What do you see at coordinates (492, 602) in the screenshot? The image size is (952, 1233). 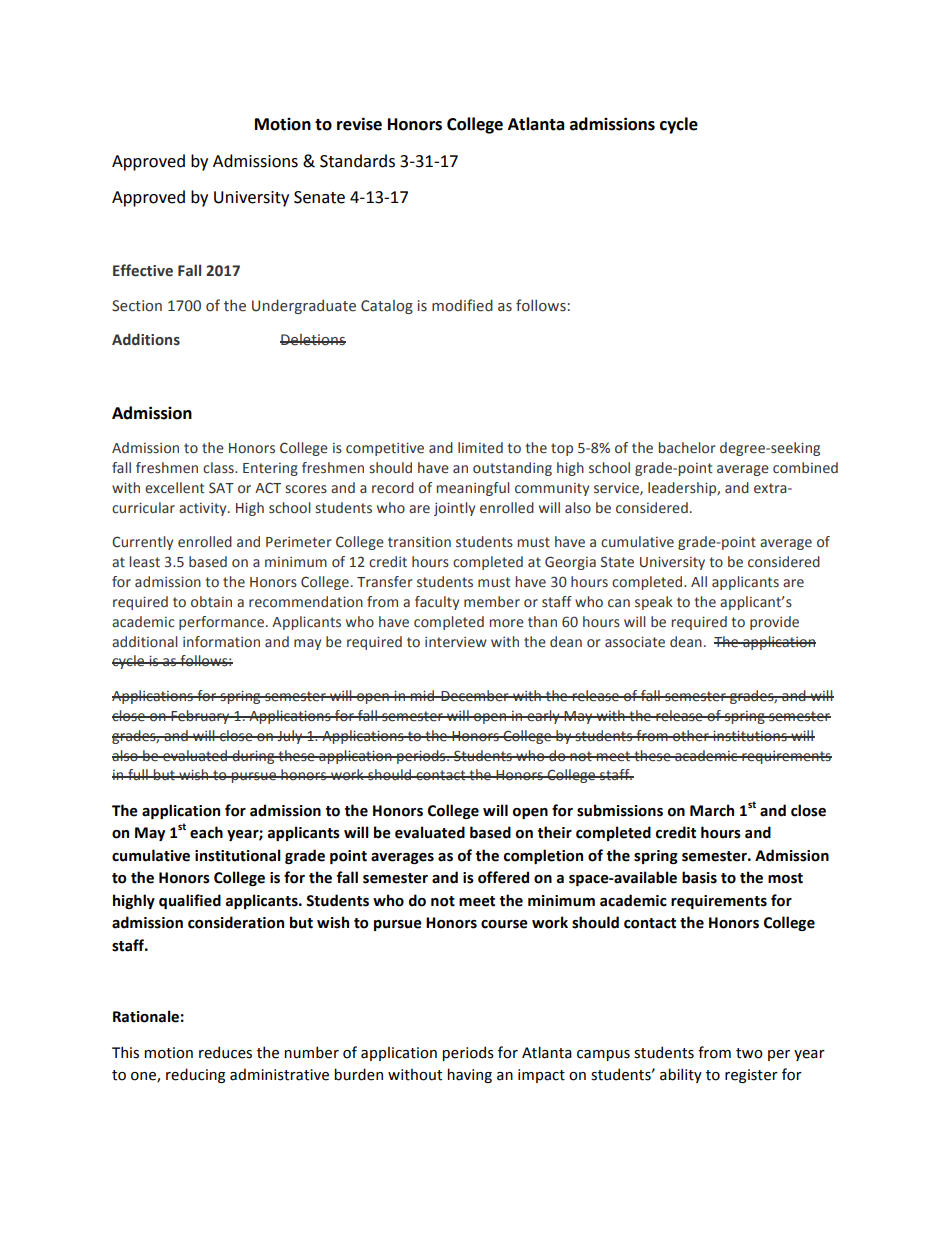 I see `member` at bounding box center [492, 602].
